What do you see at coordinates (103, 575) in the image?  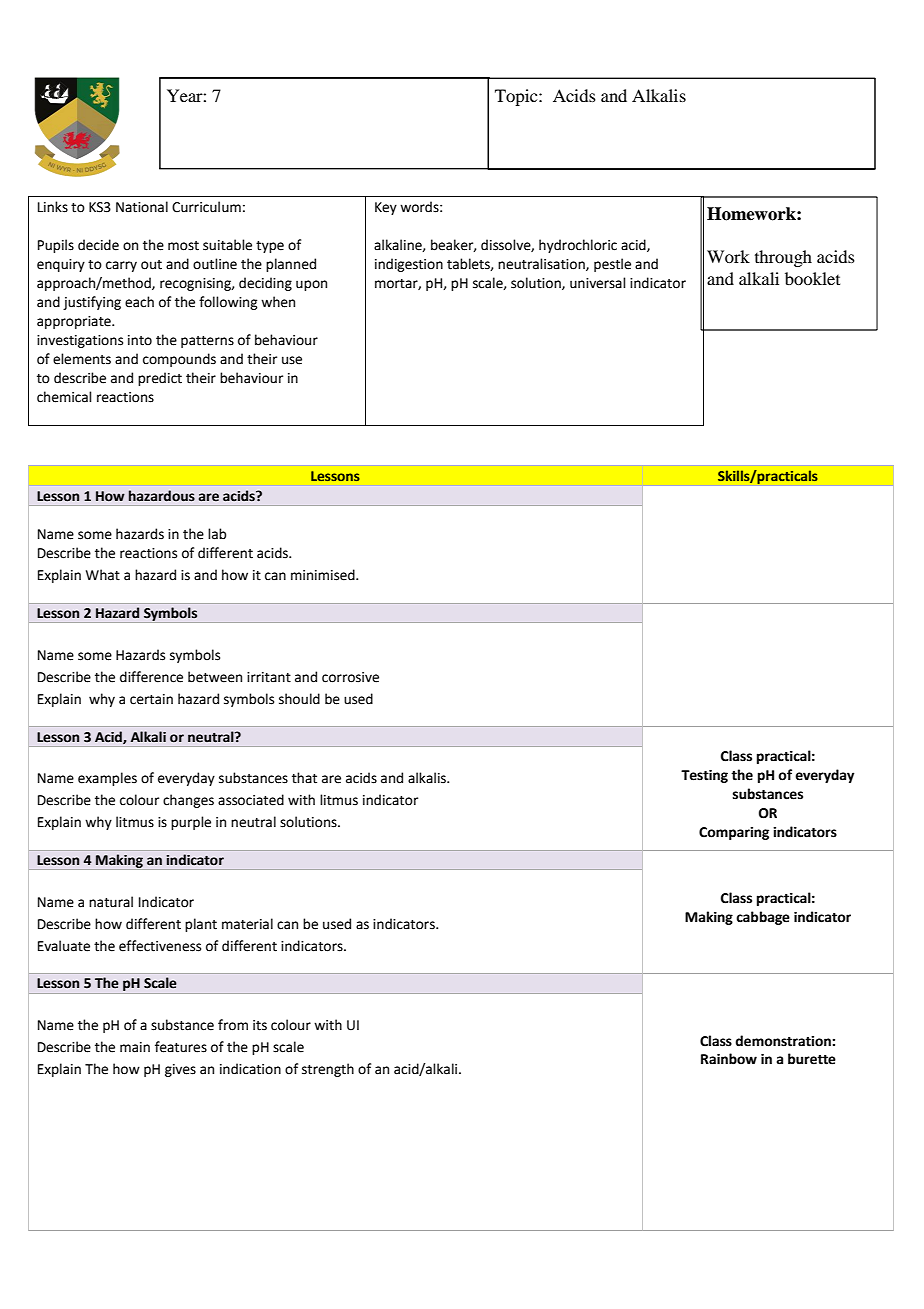 I see `What` at bounding box center [103, 575].
